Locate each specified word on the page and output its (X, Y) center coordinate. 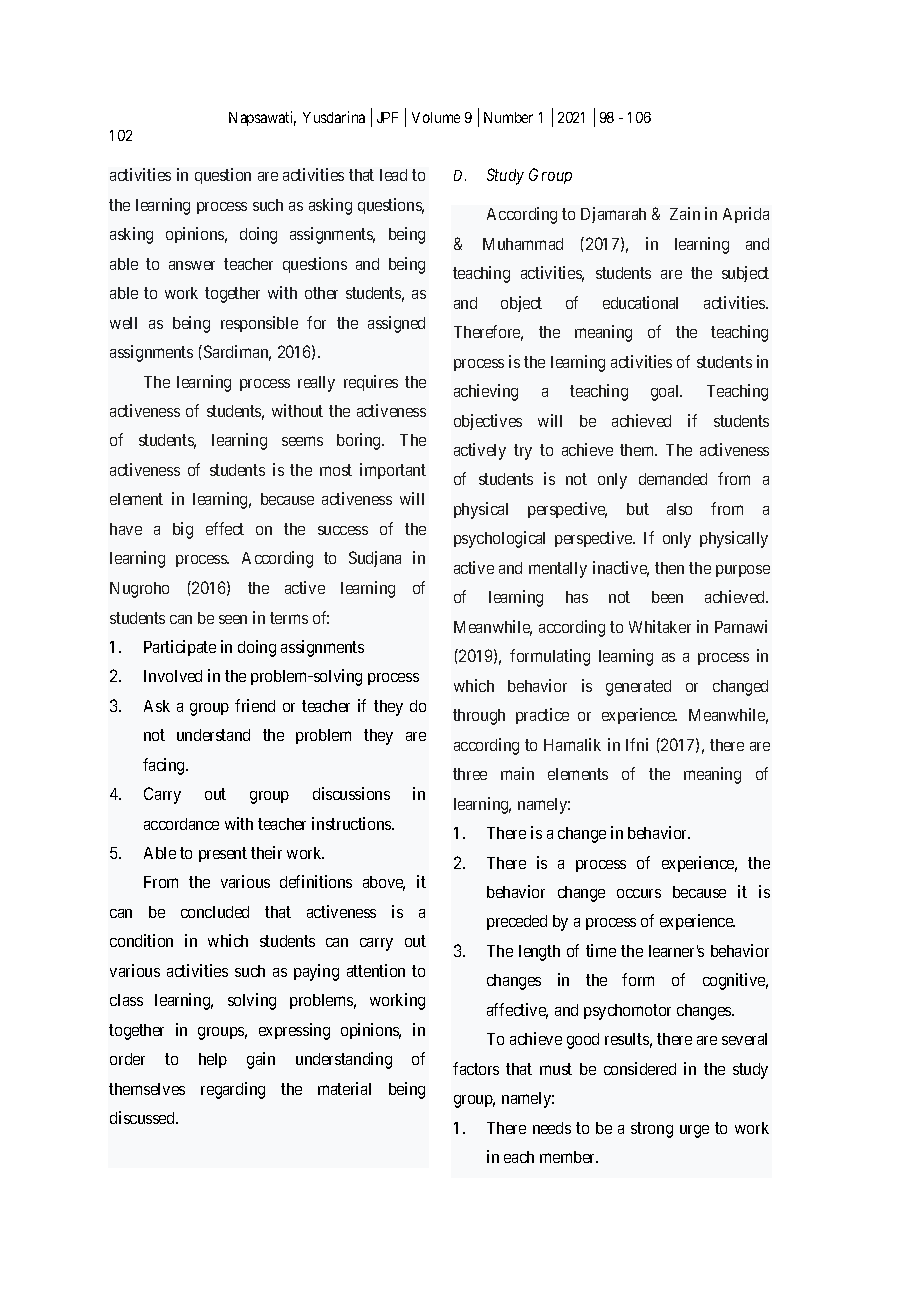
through (479, 717)
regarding (233, 1090)
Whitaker (660, 626)
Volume (436, 117)
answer (192, 265)
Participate (180, 648)
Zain (685, 213)
